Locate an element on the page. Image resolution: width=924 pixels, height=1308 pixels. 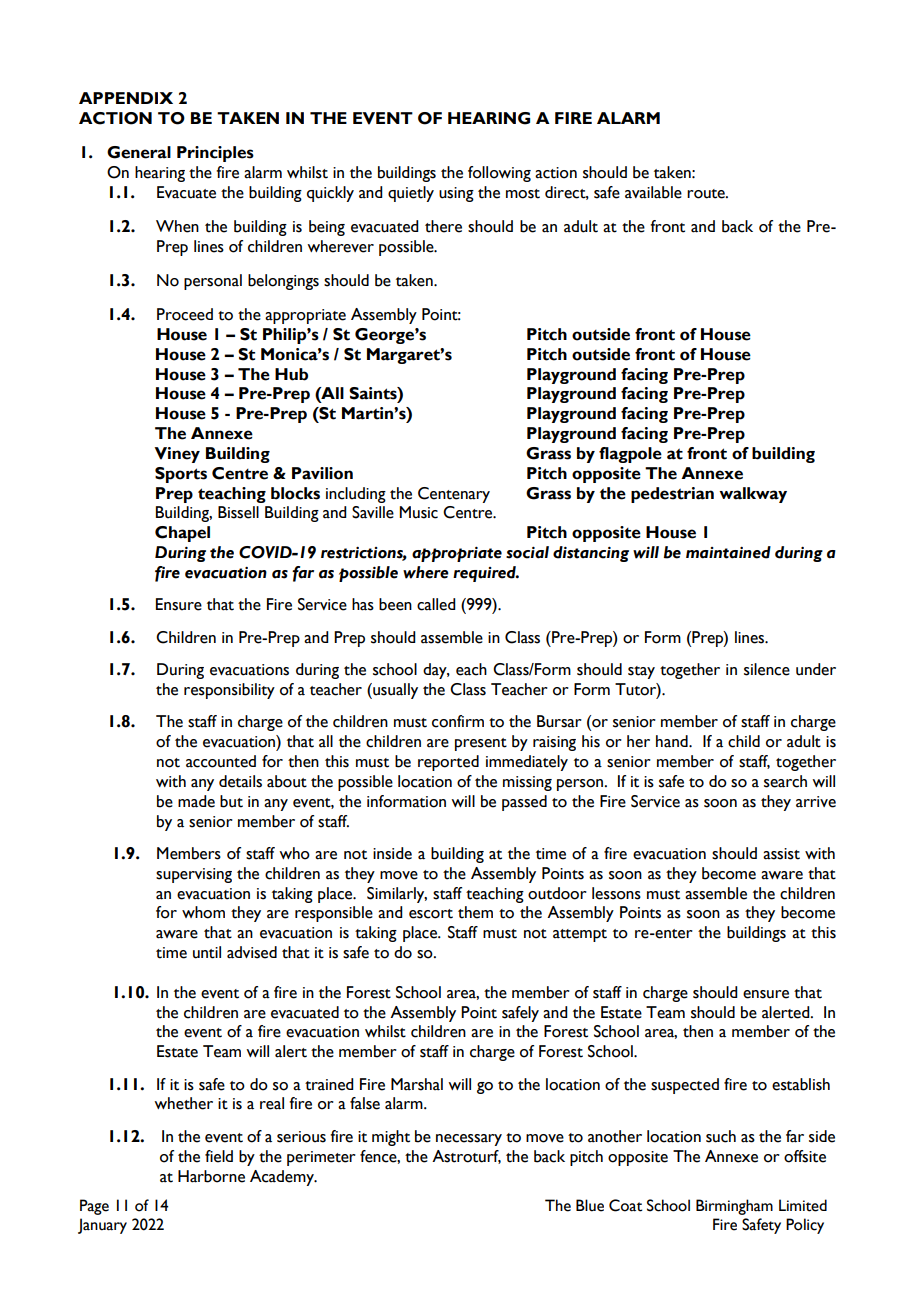
supervising is located at coordinates (194, 875).
